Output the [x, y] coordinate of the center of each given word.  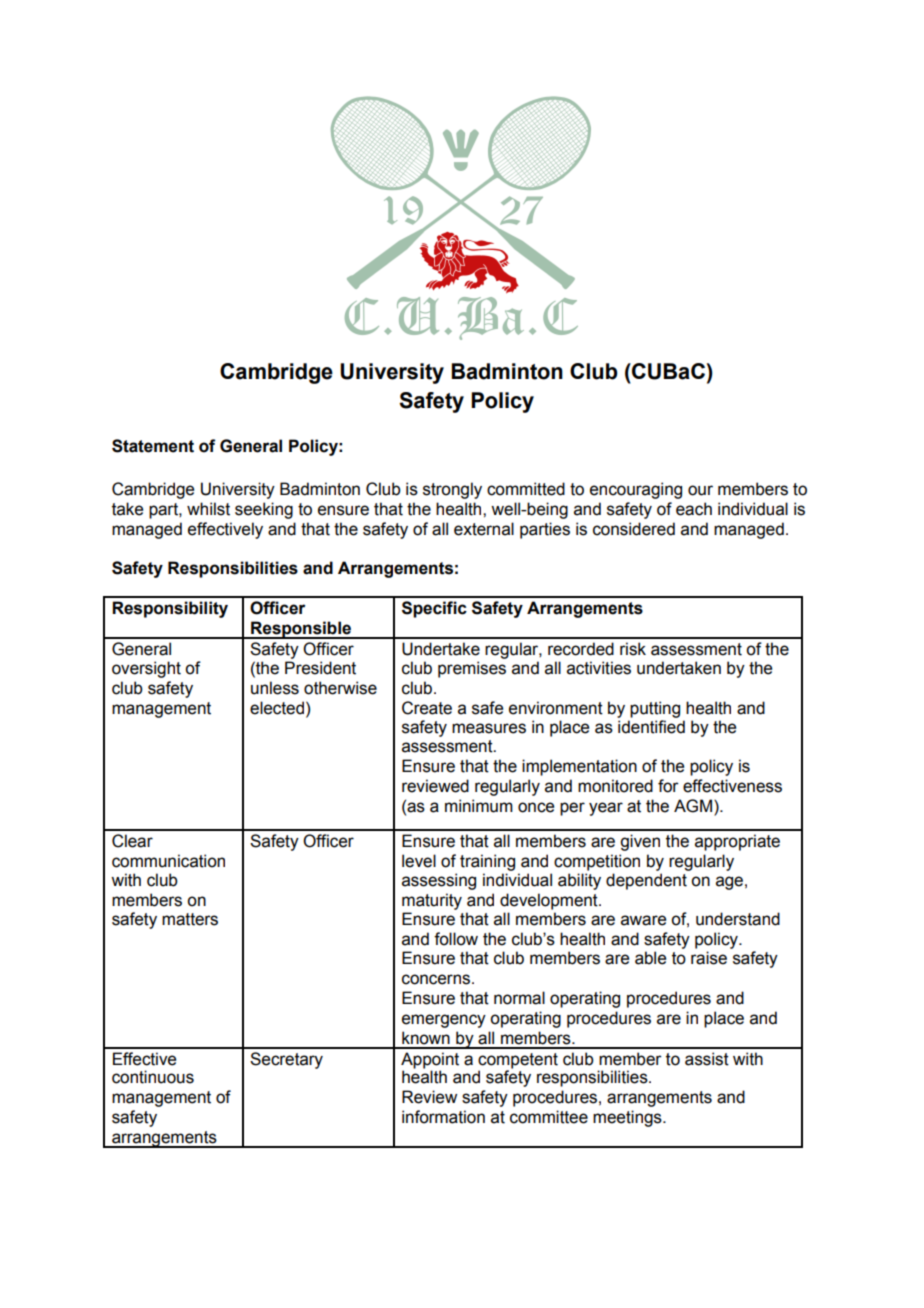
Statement [153, 446]
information [443, 1117]
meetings [628, 1118]
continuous [153, 1077]
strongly [452, 490]
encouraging [636, 490]
